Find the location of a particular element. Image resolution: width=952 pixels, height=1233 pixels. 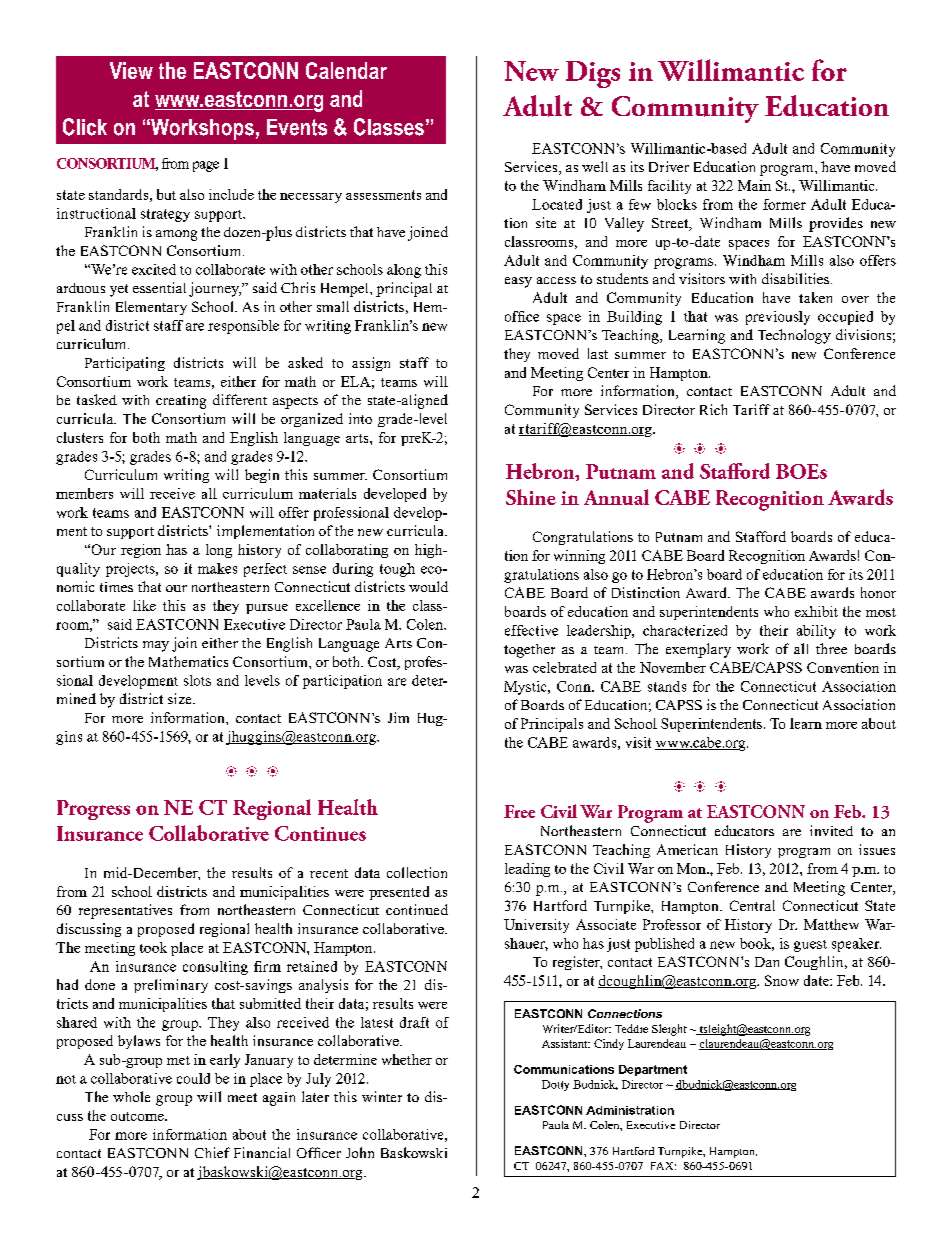

Shine is located at coordinates (531, 497).
